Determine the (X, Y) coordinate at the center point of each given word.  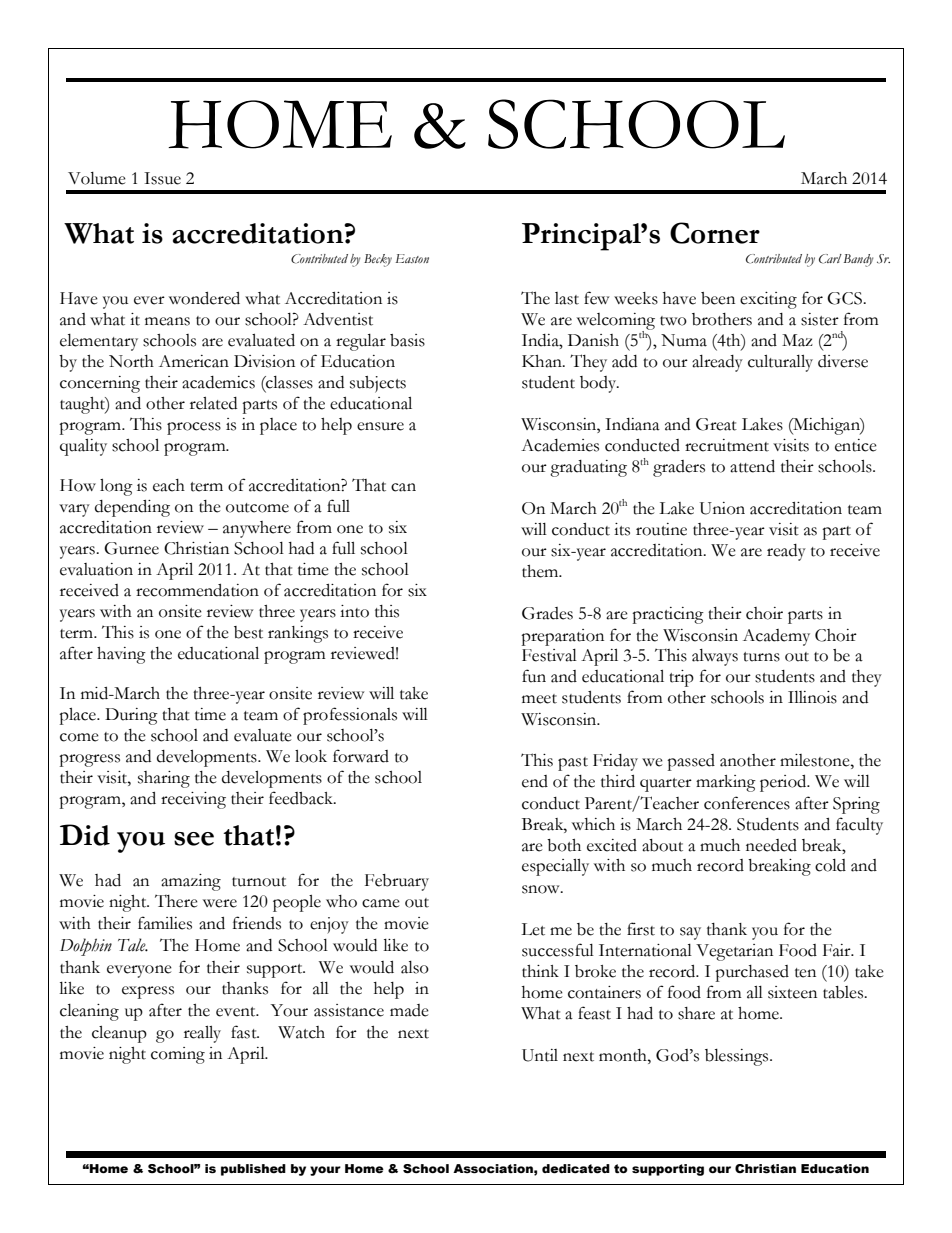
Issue (162, 178)
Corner (715, 233)
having (121, 655)
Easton (412, 258)
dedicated (576, 1169)
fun (534, 676)
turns (761, 657)
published (253, 1170)
